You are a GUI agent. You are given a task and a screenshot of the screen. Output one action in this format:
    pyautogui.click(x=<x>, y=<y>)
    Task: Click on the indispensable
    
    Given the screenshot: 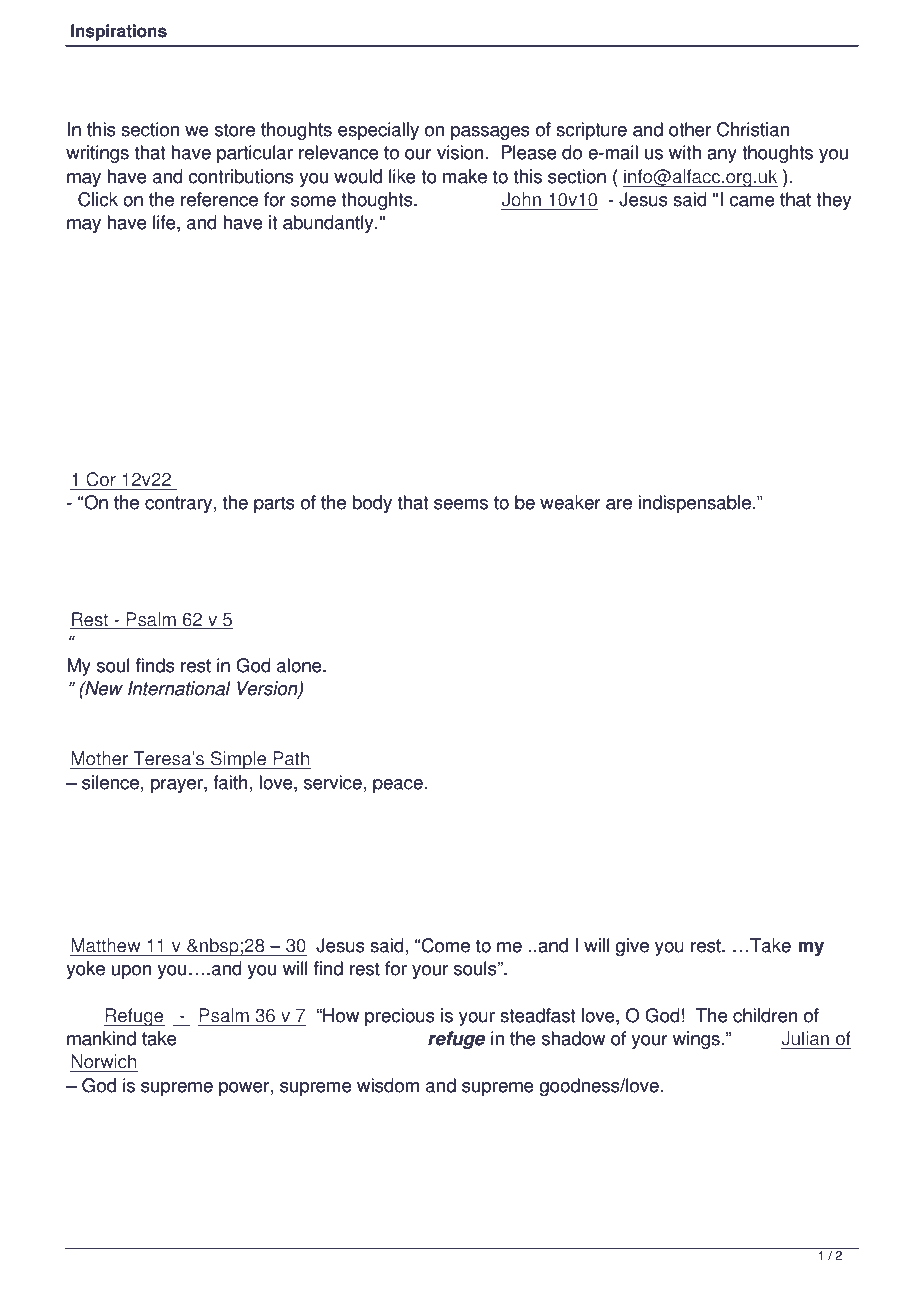 What is the action you would take?
    pyautogui.click(x=694, y=504)
